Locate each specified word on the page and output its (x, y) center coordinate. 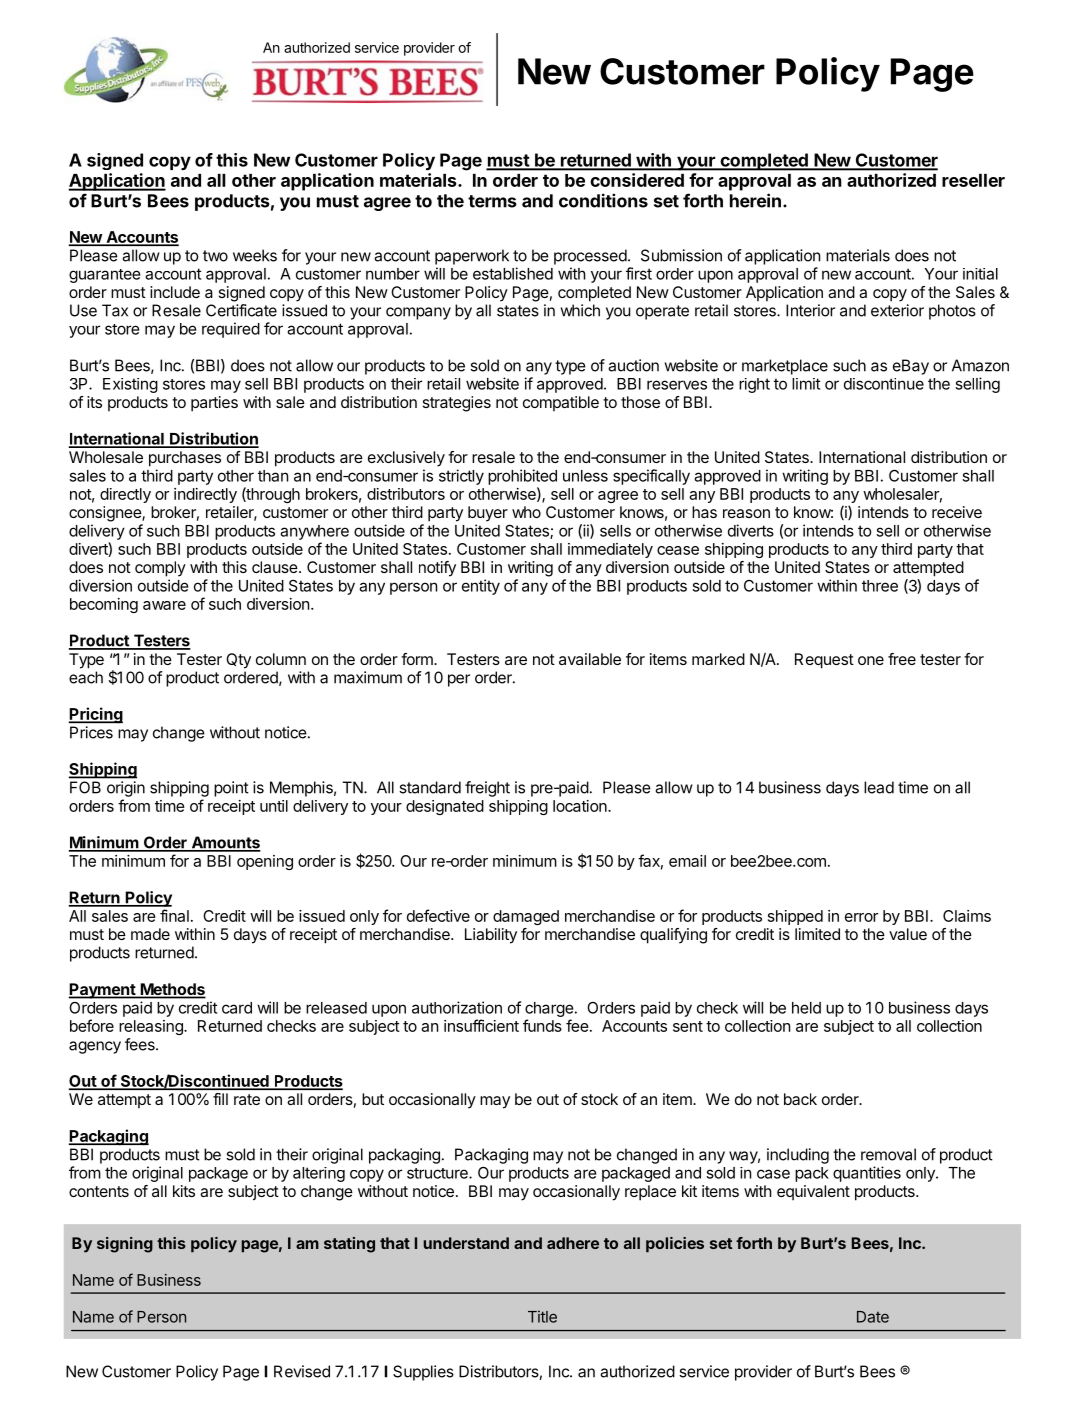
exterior (897, 310)
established (513, 273)
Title (542, 1316)
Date (873, 1317)
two (215, 256)
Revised (302, 1371)
